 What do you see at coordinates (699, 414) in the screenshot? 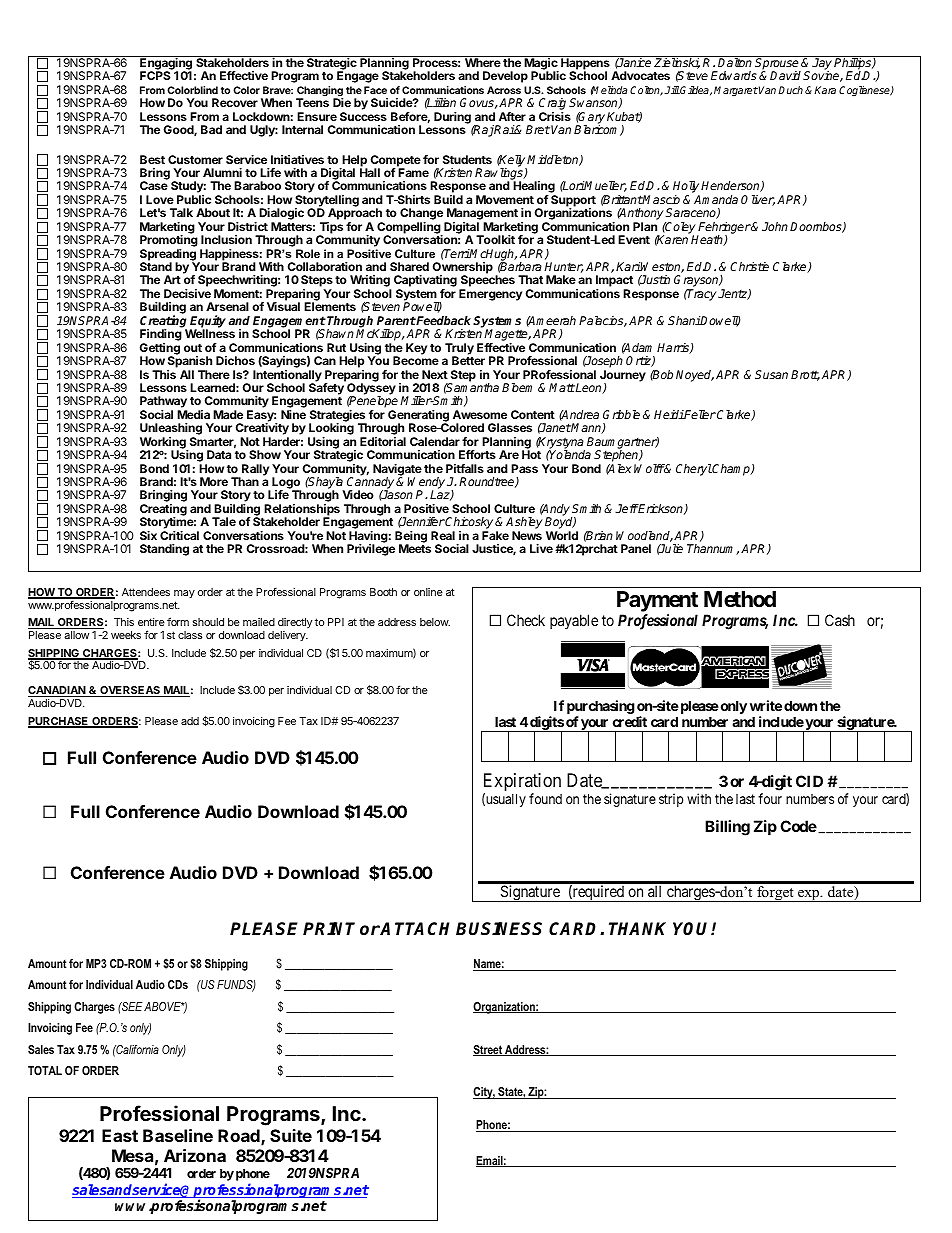
I see `Feller` at bounding box center [699, 414].
